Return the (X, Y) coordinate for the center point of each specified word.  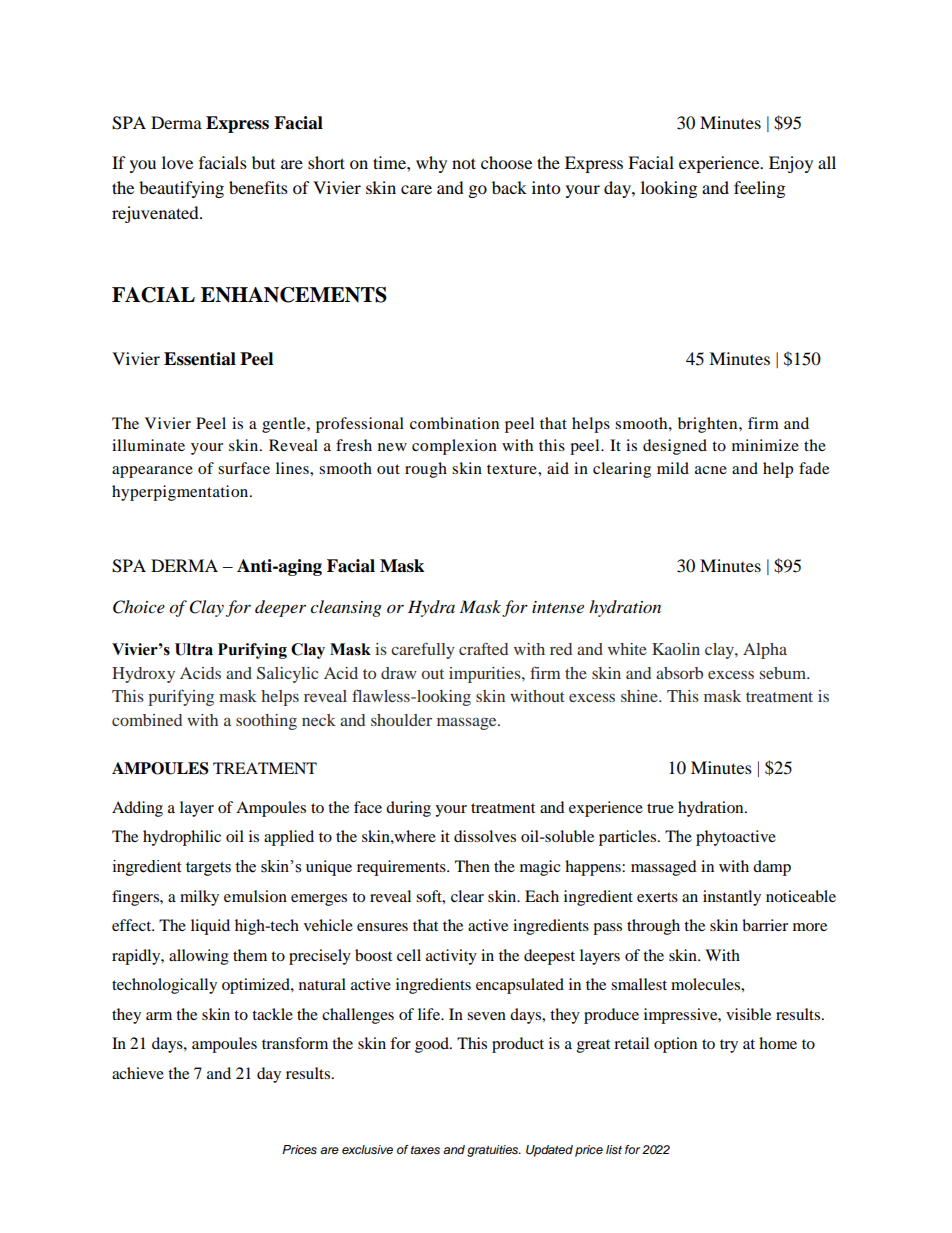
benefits (258, 187)
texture (513, 469)
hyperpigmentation (181, 493)
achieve (138, 1073)
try (729, 1046)
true (660, 808)
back (509, 187)
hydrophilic (182, 838)
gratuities (494, 1151)
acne (711, 470)
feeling (759, 189)
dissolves (485, 836)
